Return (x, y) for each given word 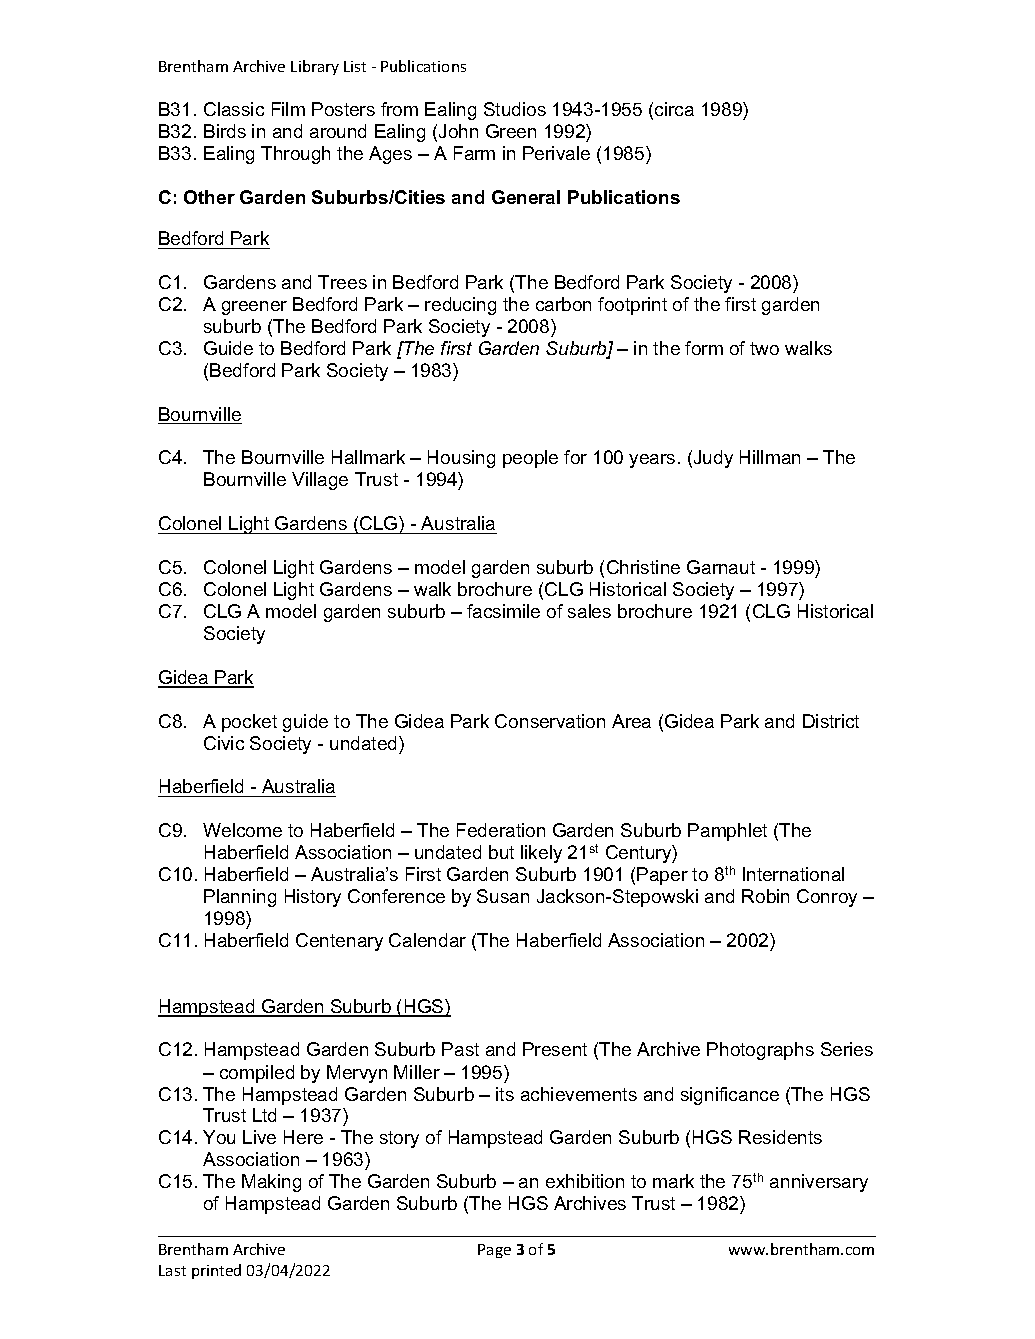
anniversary (819, 1183)
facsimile (503, 611)
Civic (224, 743)
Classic (234, 109)
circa (674, 109)
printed (216, 1271)
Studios (515, 109)
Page (494, 1251)
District (831, 721)
